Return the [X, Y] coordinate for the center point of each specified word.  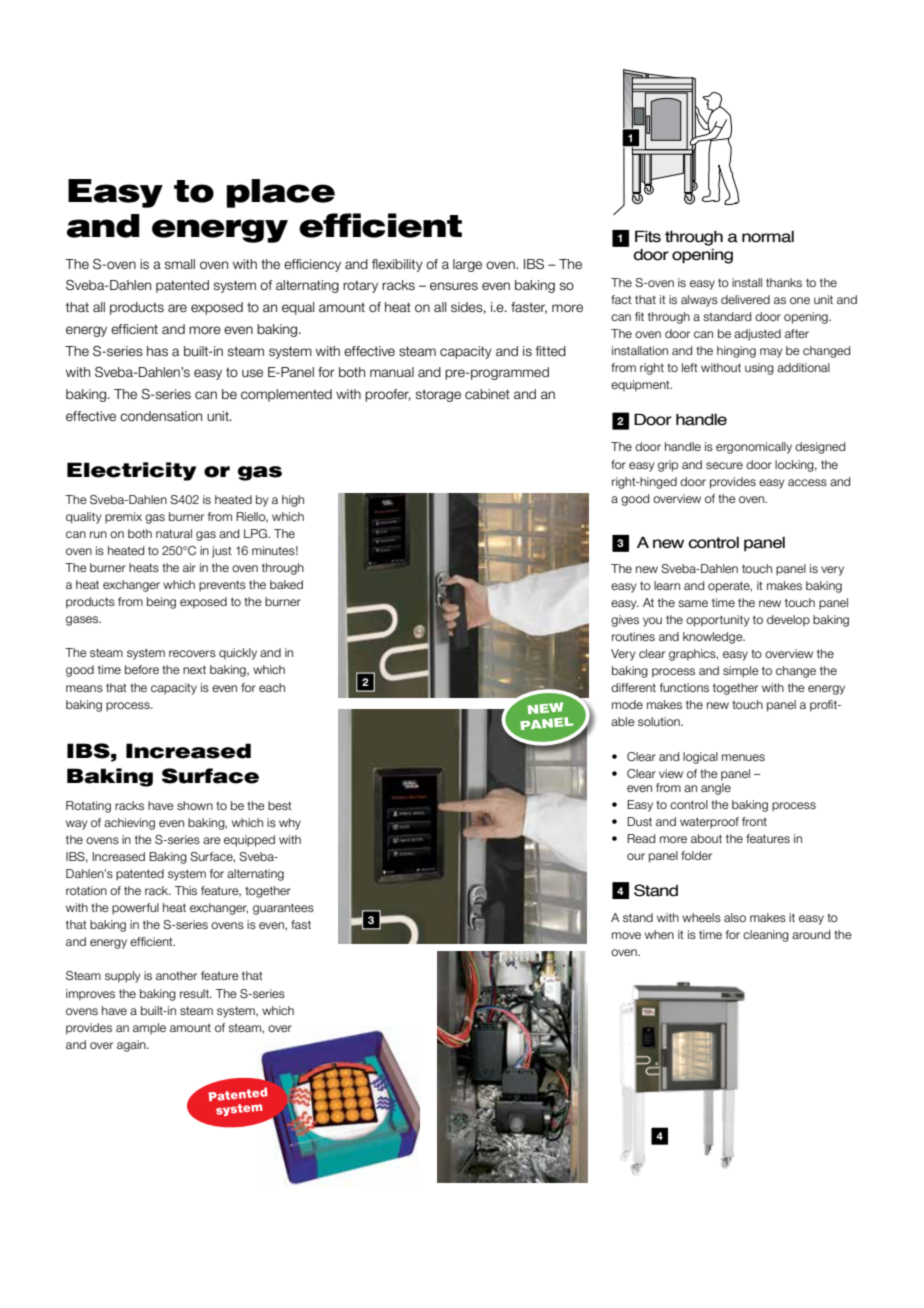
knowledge [714, 638]
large [467, 265]
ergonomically [754, 448]
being [161, 603]
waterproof [709, 823]
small [180, 264]
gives [625, 621]
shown [195, 805]
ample [149, 1029]
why [290, 824]
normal [768, 237]
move [626, 935]
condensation [161, 416]
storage [438, 395]
